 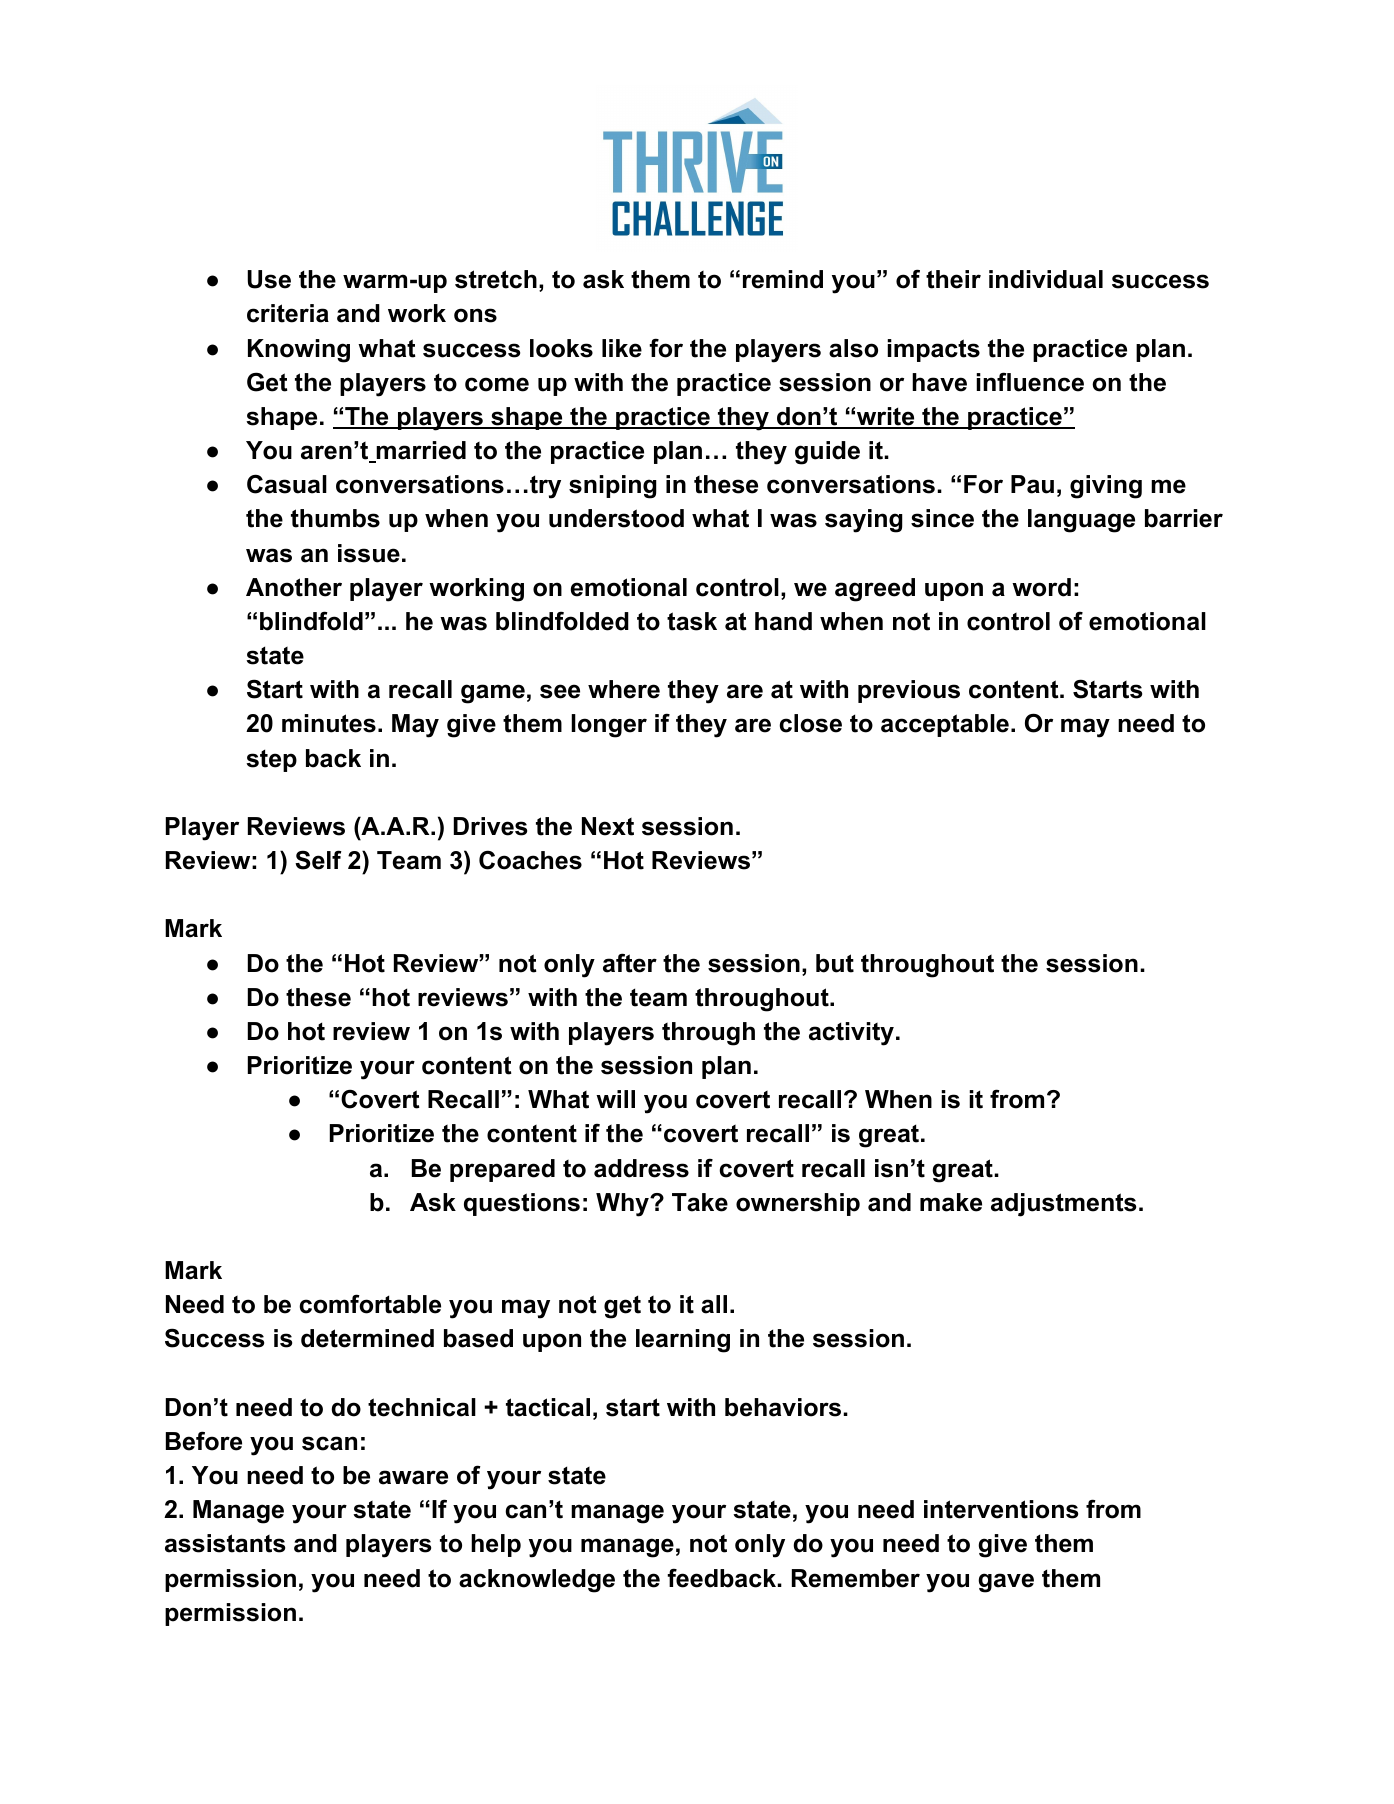 I want to click on assistants, so click(x=225, y=1543).
